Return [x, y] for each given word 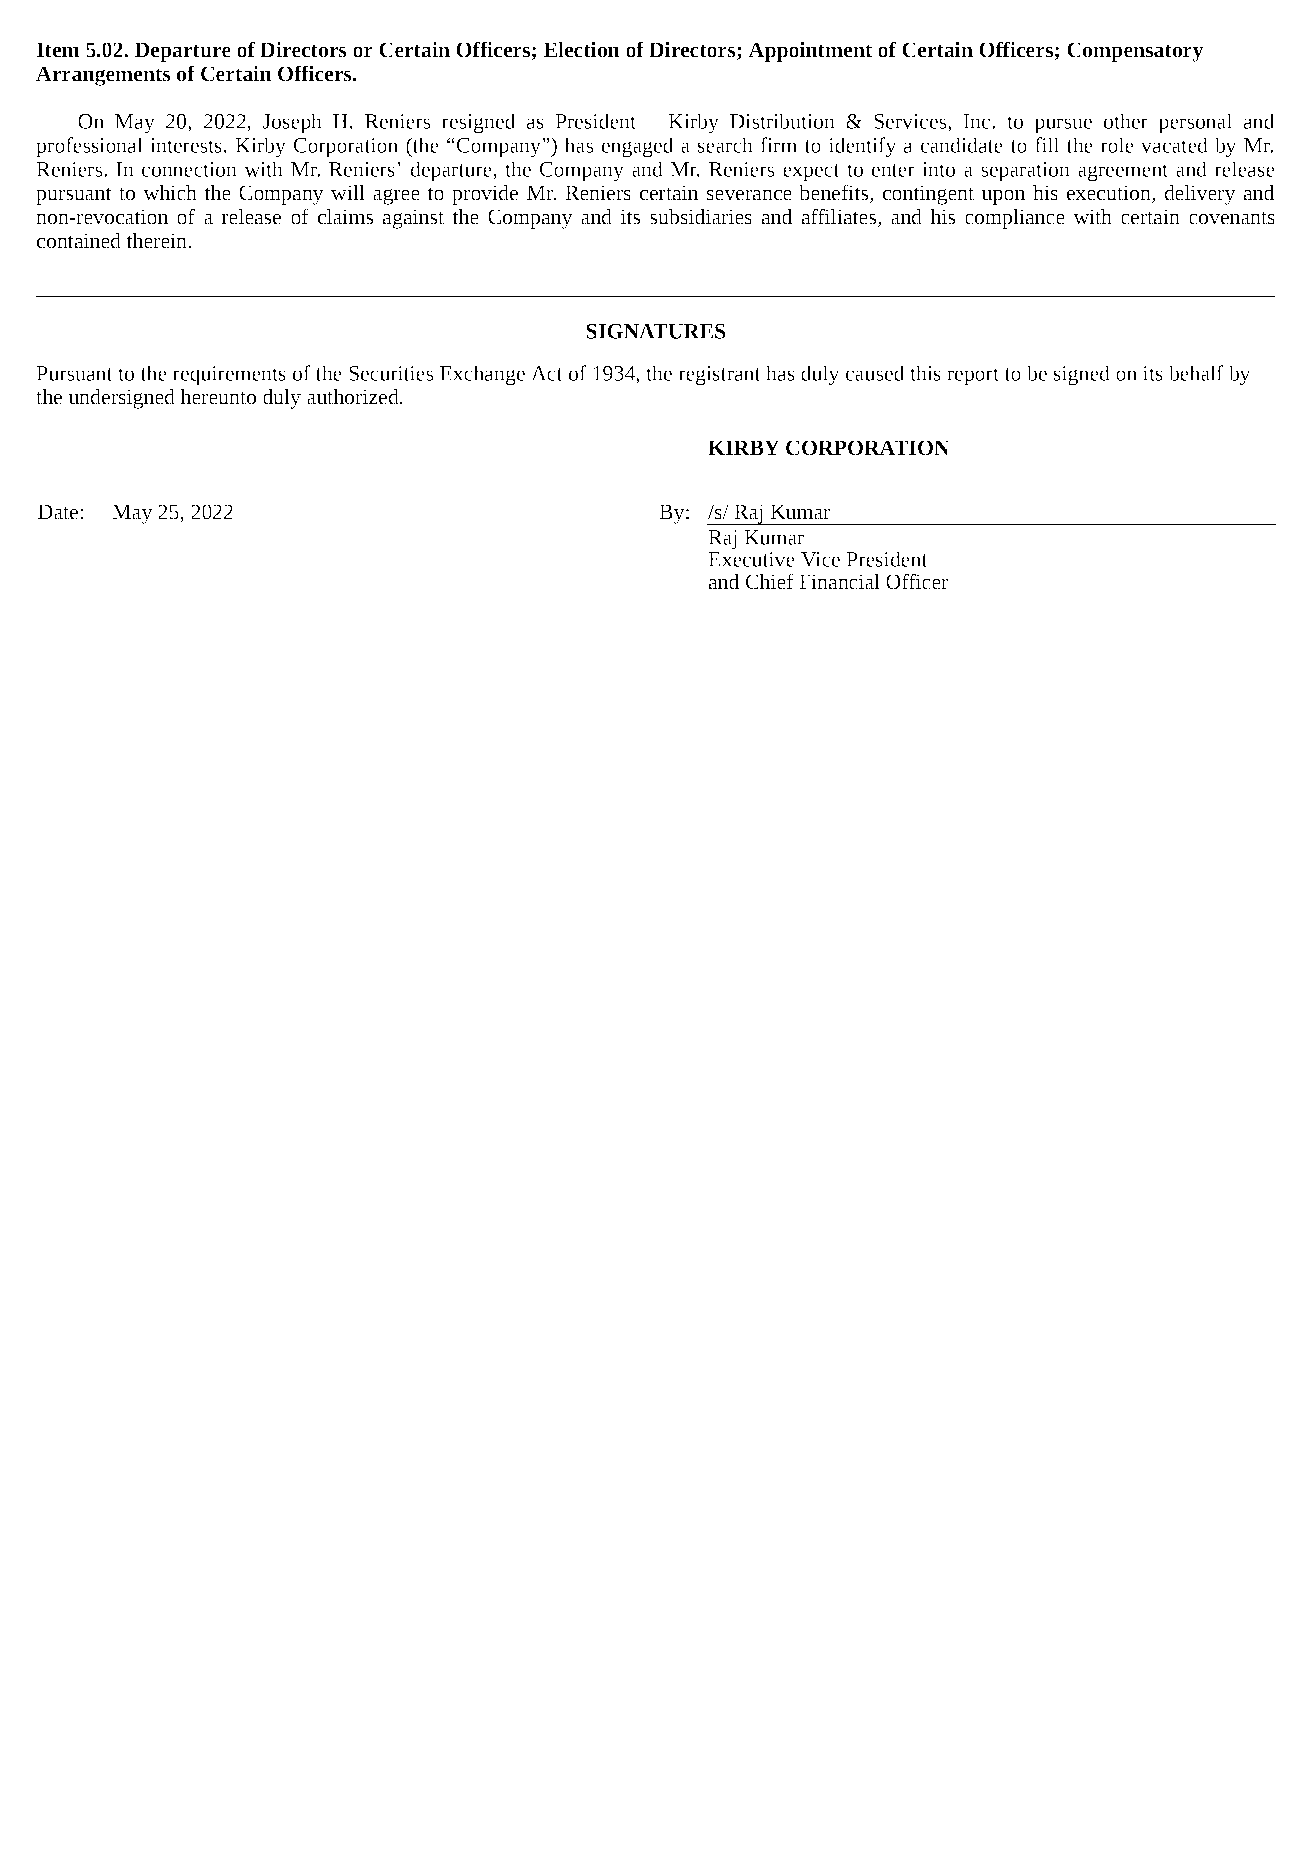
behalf [1196, 373]
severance [749, 195]
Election [582, 50]
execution [1110, 194]
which [170, 193]
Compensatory [1135, 52]
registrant [720, 376]
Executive [751, 558]
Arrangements [103, 76]
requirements [229, 376]
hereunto [218, 397]
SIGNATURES [655, 331]
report [973, 377]
